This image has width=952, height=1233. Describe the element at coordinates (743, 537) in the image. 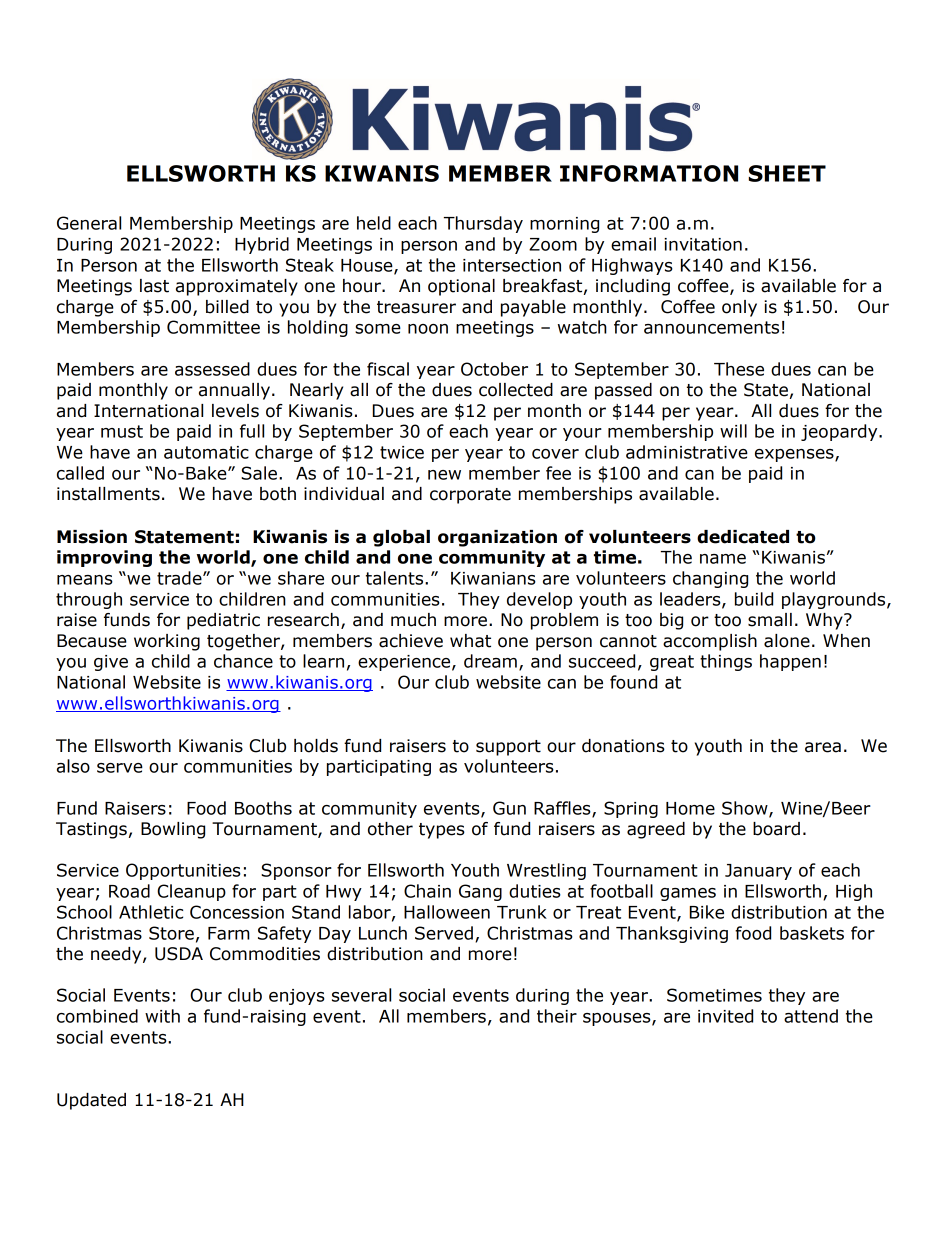

I see `dedicated` at that location.
